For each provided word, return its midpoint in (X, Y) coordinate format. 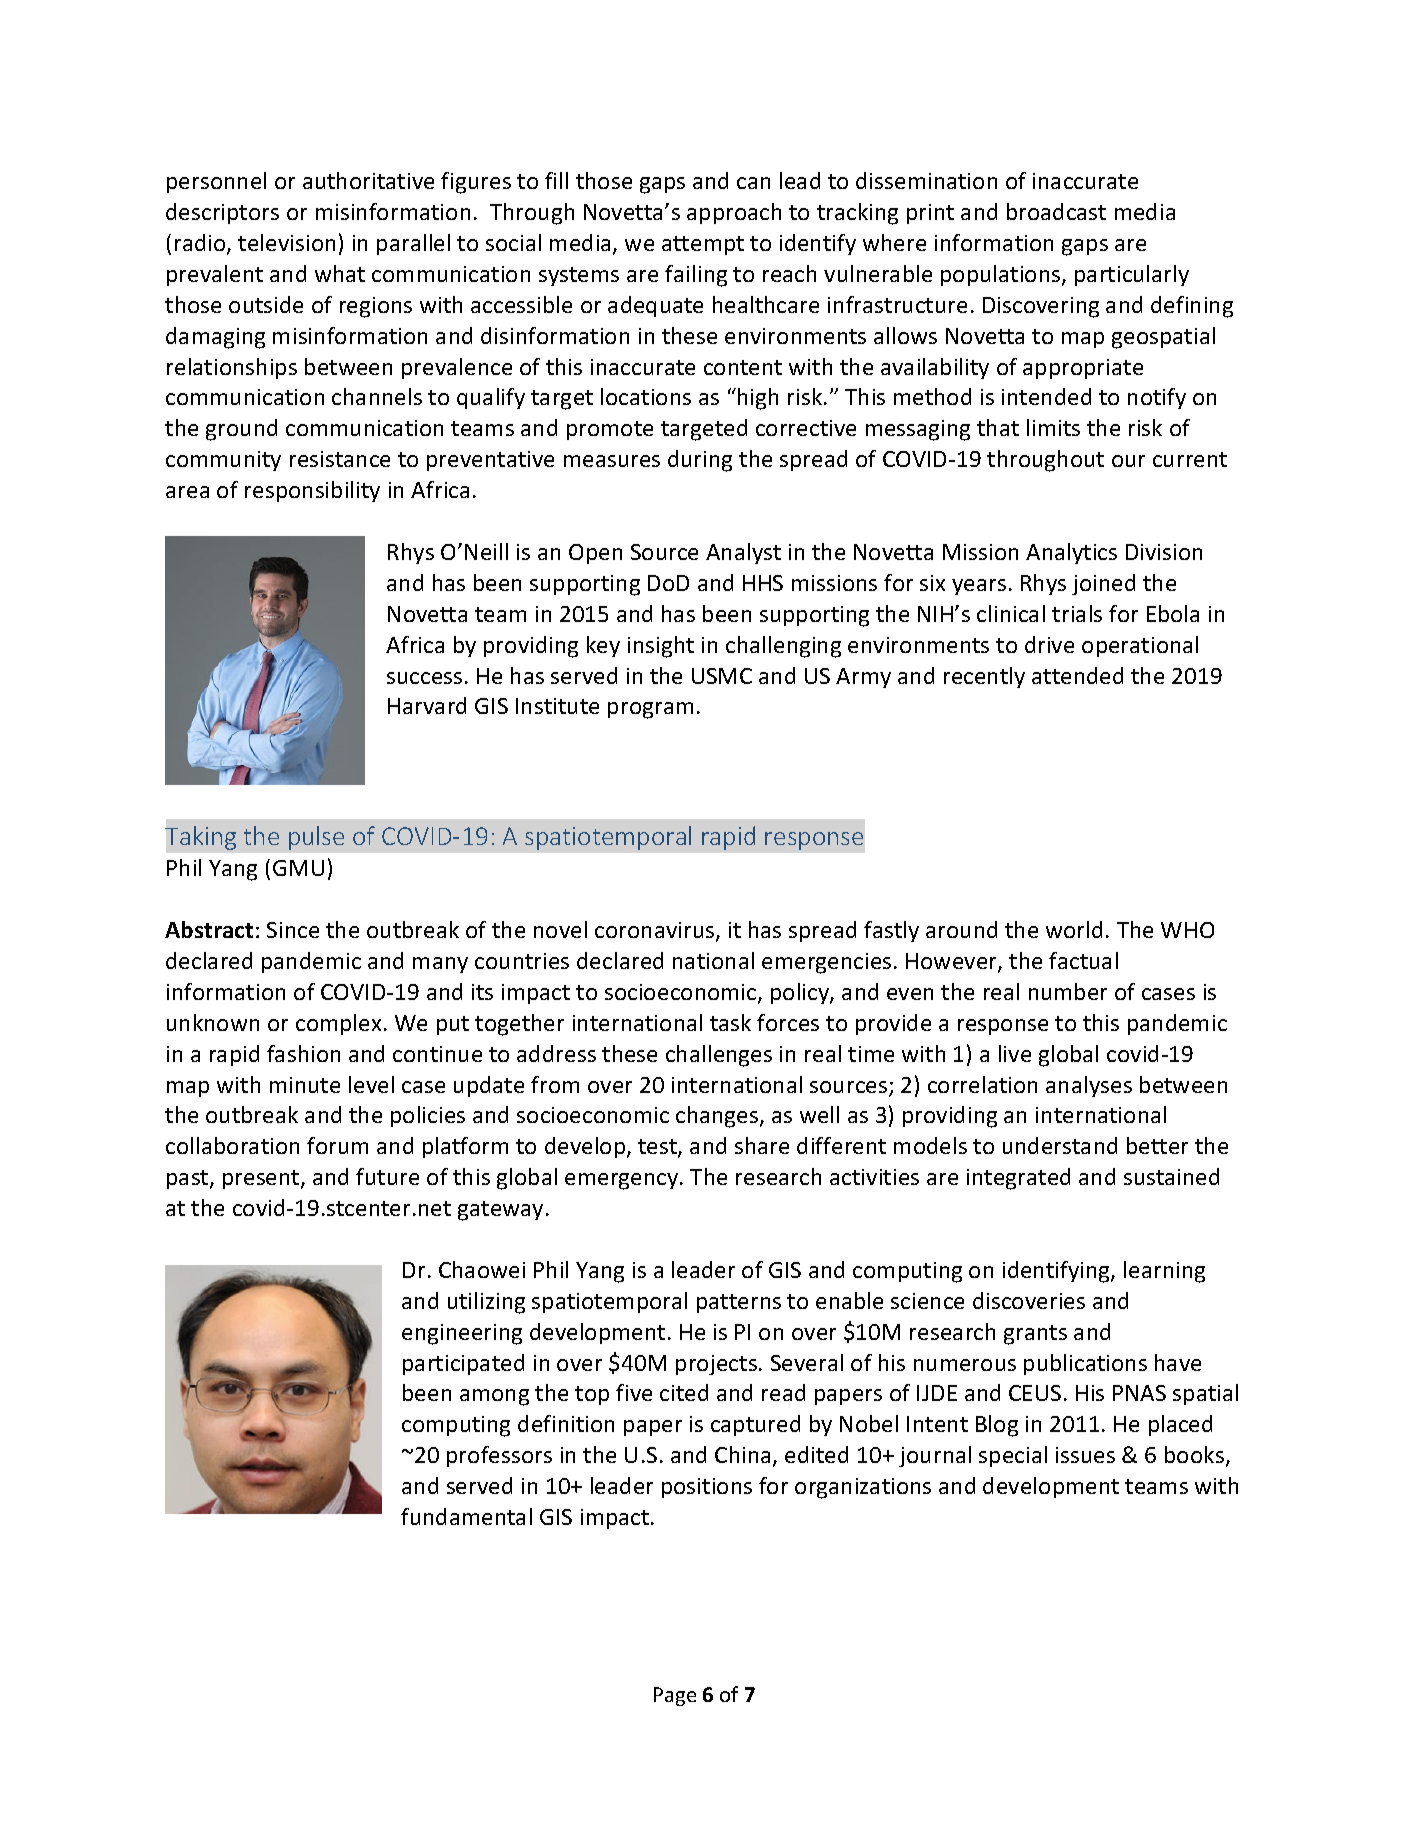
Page (675, 1696)
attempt (703, 245)
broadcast (1056, 211)
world (1074, 929)
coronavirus (656, 931)
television (286, 242)
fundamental (466, 1516)
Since (293, 930)
